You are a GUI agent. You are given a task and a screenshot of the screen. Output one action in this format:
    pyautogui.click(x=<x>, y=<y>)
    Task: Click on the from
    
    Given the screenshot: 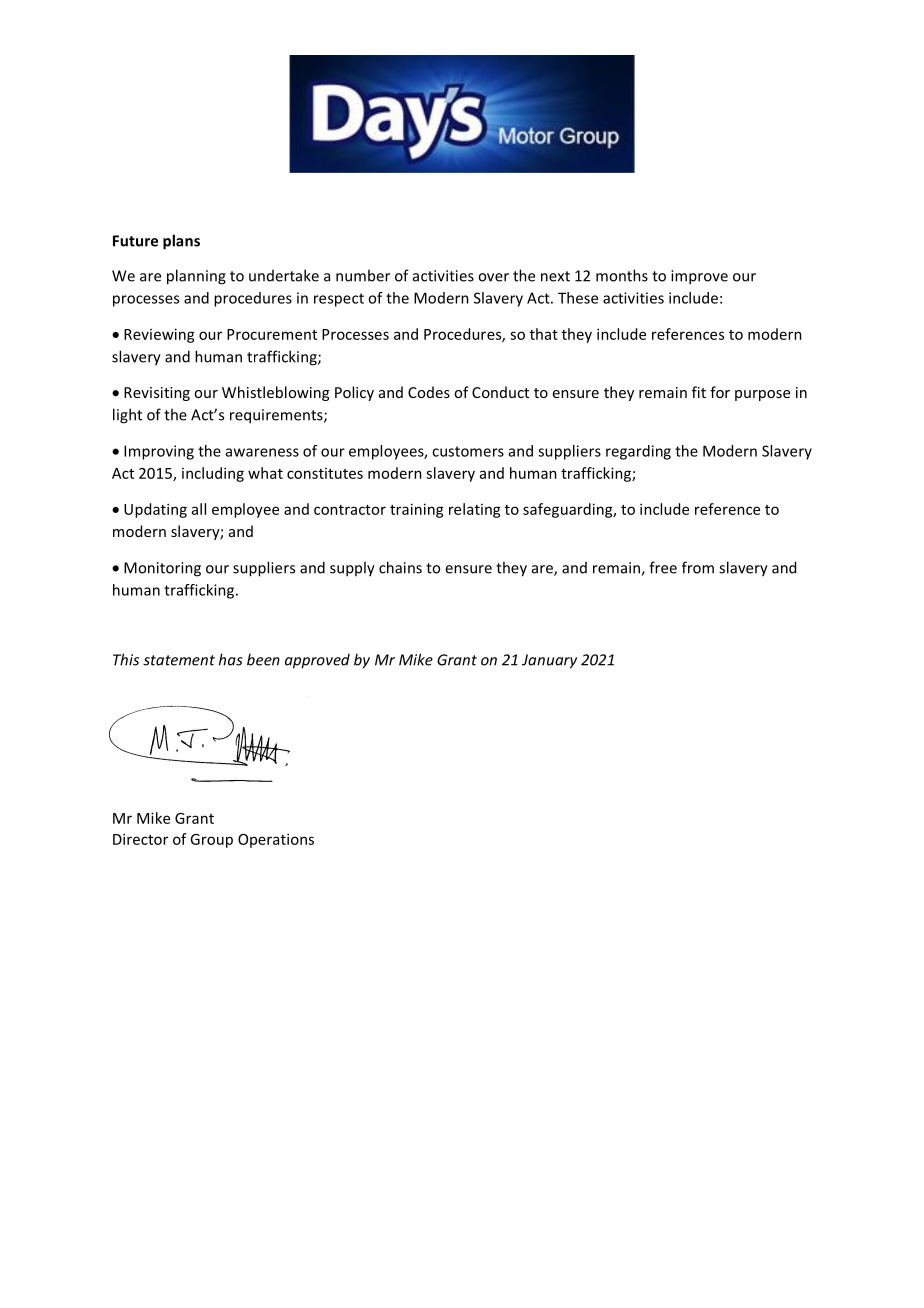 What is the action you would take?
    pyautogui.click(x=698, y=567)
